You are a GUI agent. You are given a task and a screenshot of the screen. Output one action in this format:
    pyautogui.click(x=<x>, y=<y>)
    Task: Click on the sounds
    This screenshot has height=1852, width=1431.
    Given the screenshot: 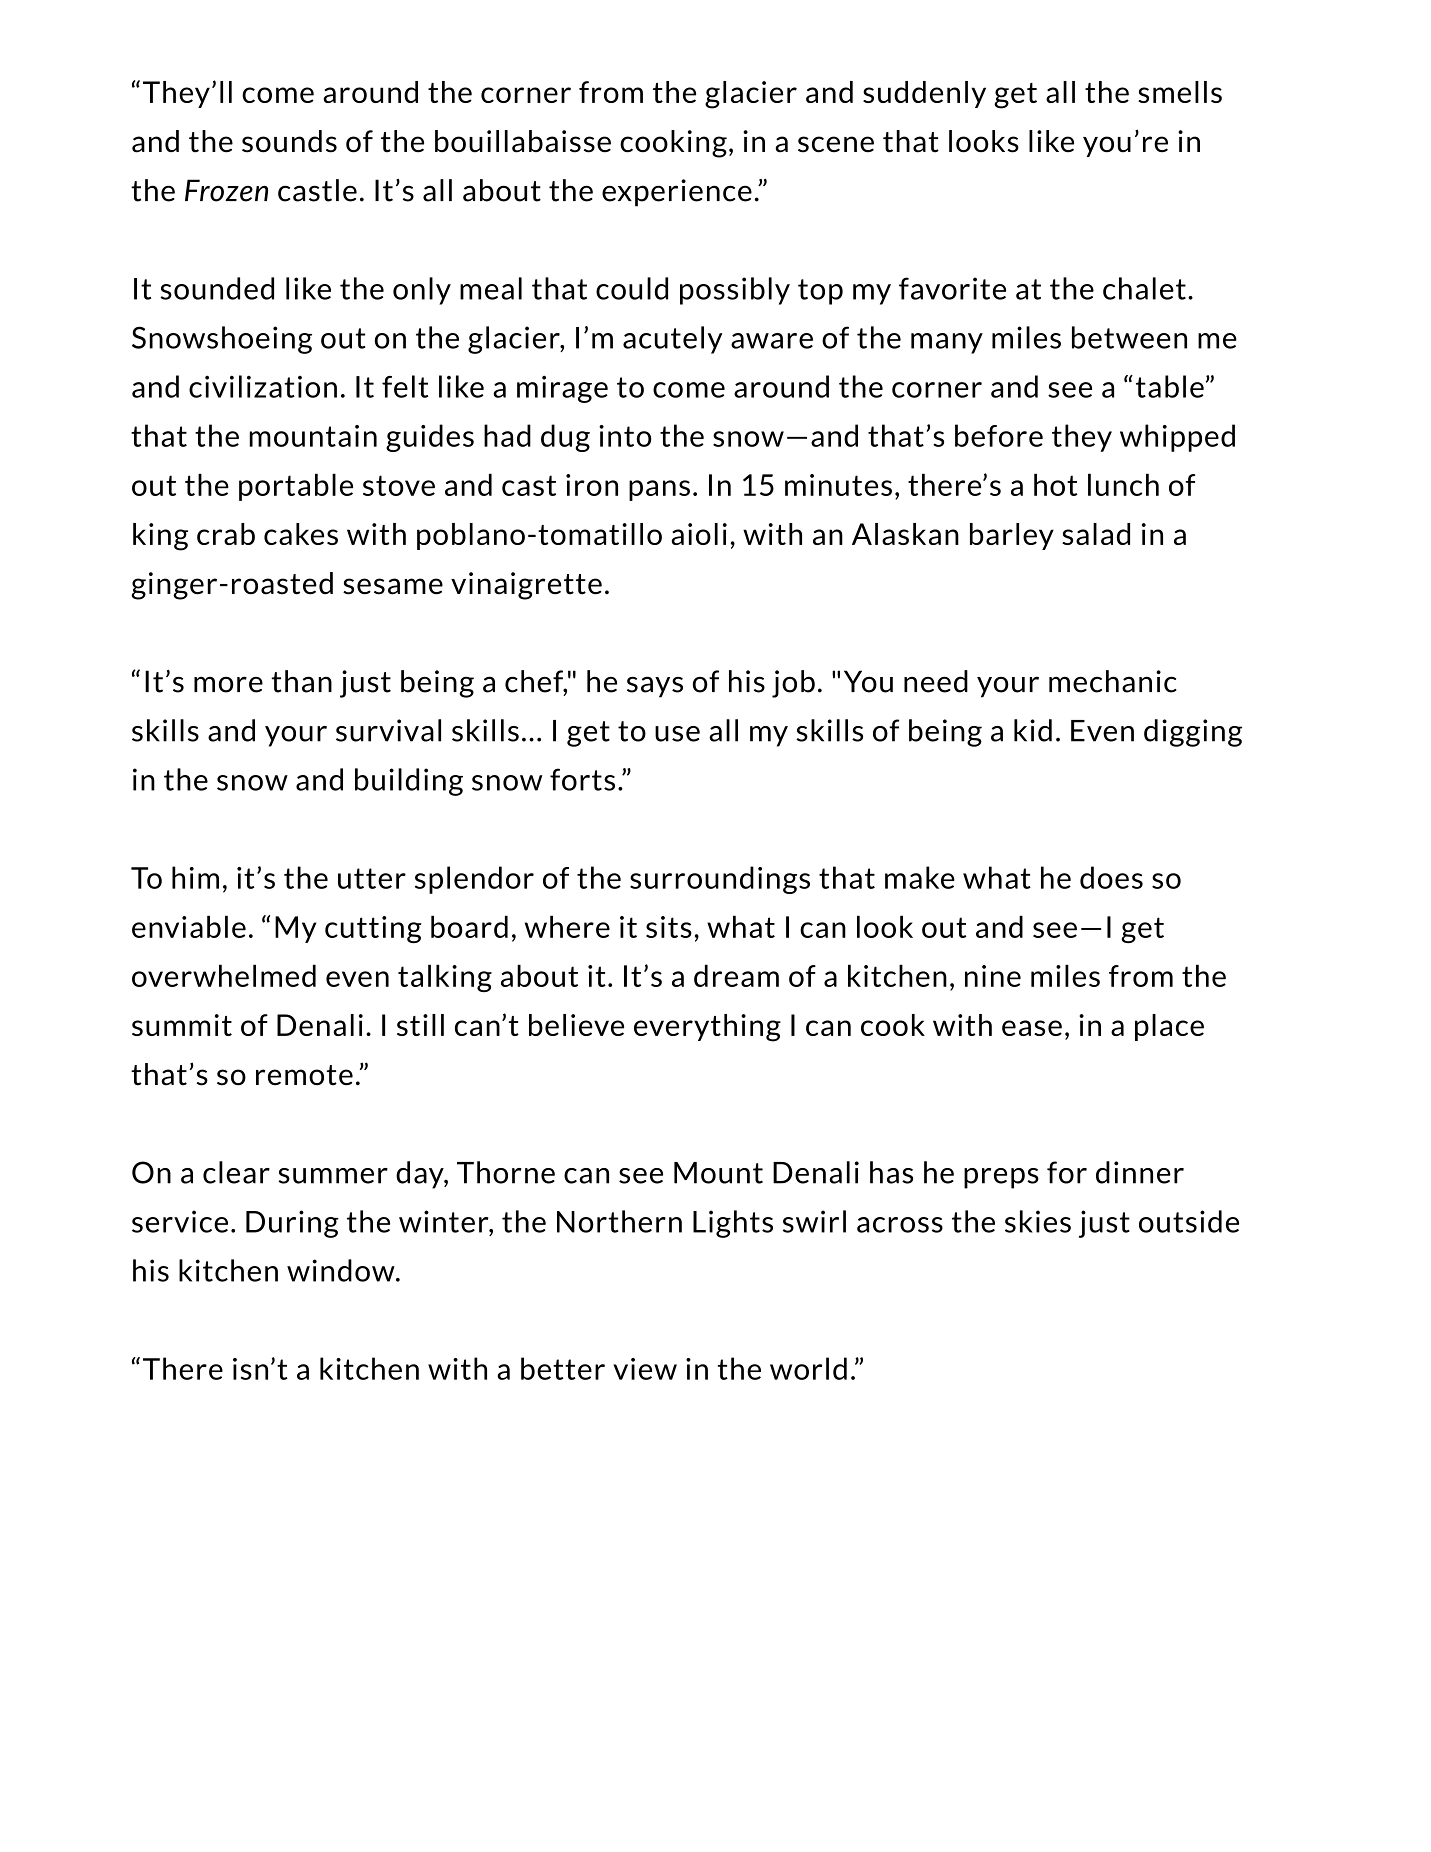 What is the action you would take?
    pyautogui.click(x=289, y=141)
